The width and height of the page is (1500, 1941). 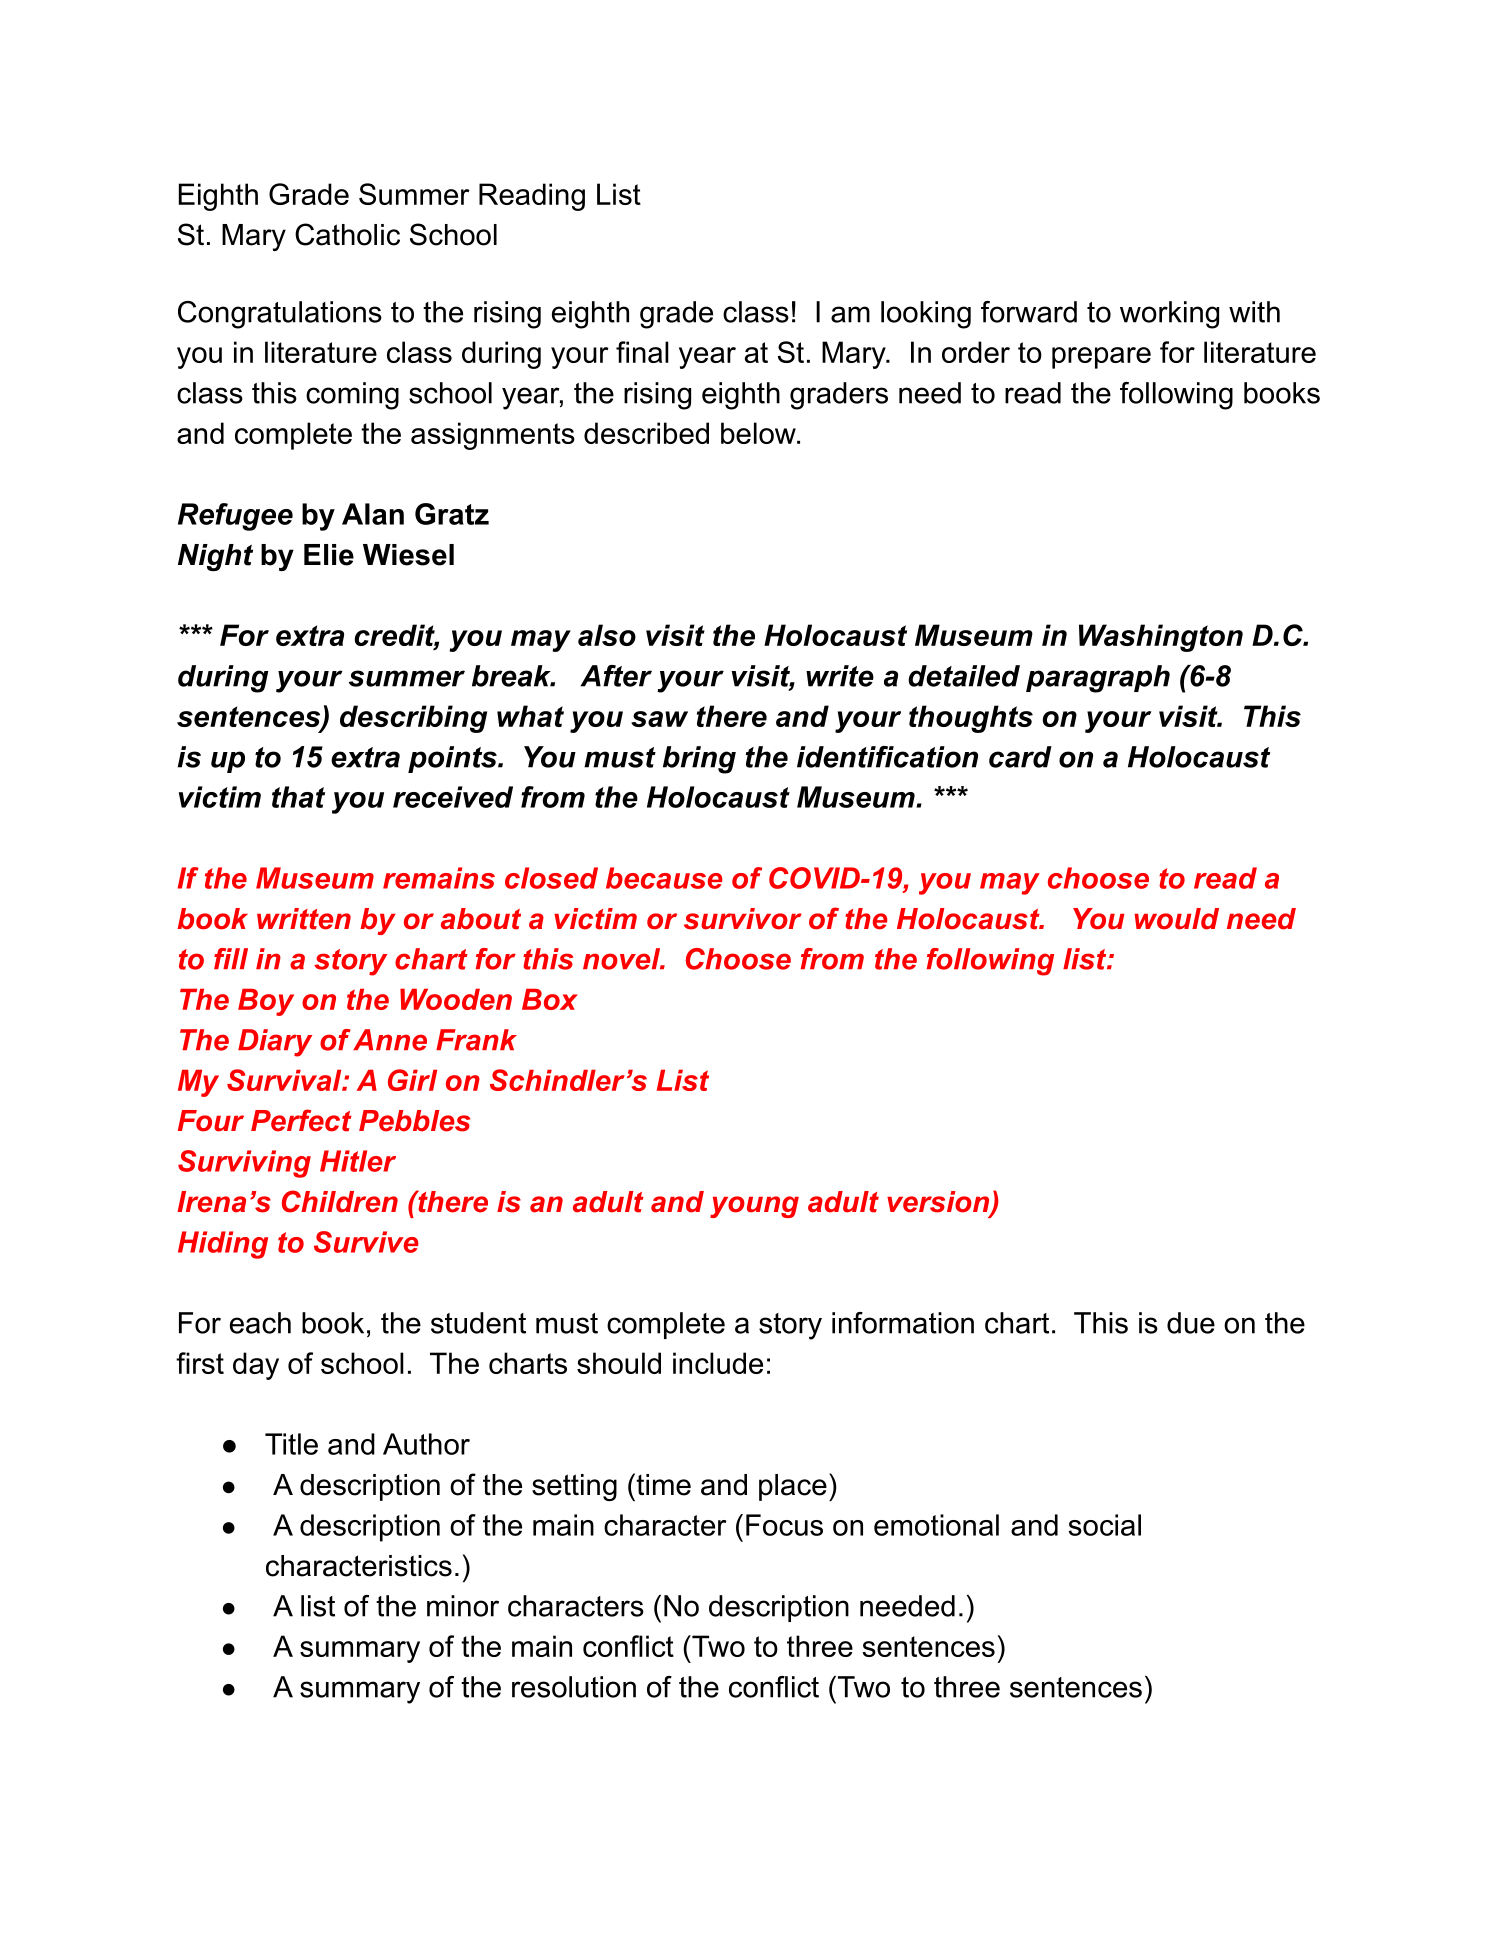 What do you see at coordinates (1169, 315) in the page?
I see `working` at bounding box center [1169, 315].
